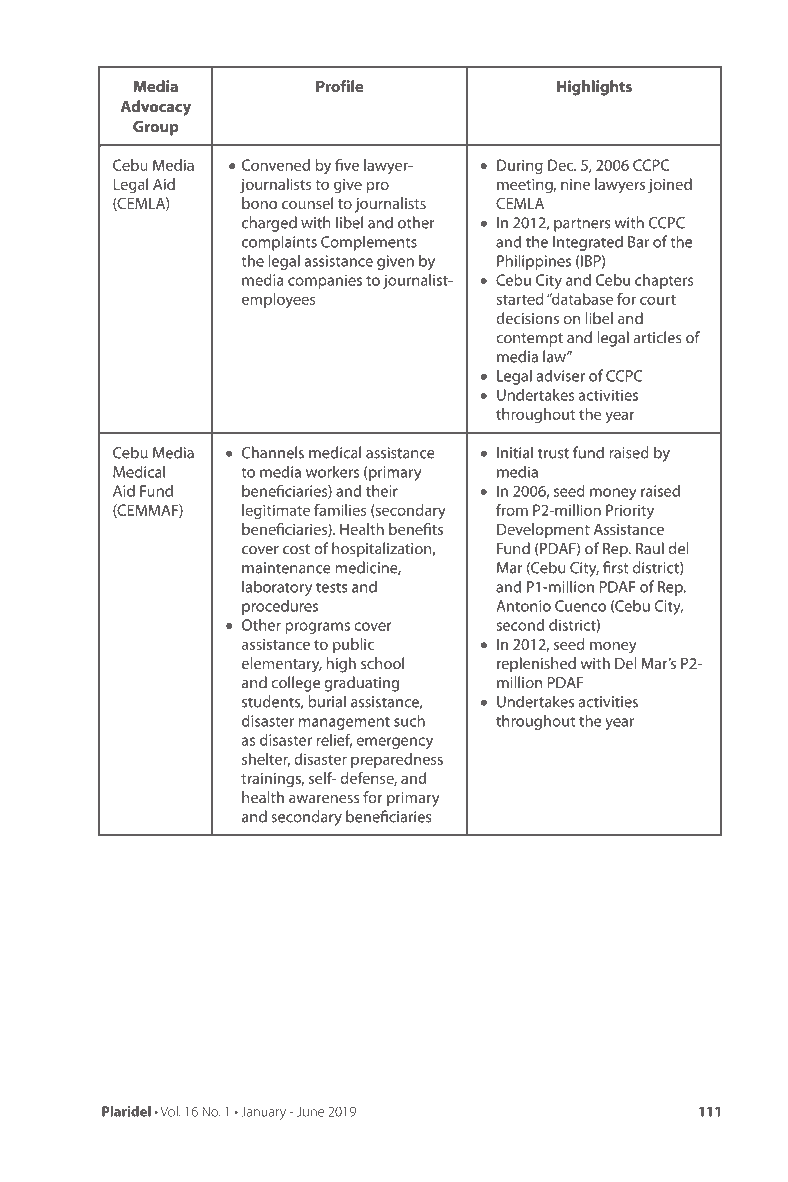 The height and width of the screenshot is (1182, 788). I want to click on June, so click(310, 1111).
